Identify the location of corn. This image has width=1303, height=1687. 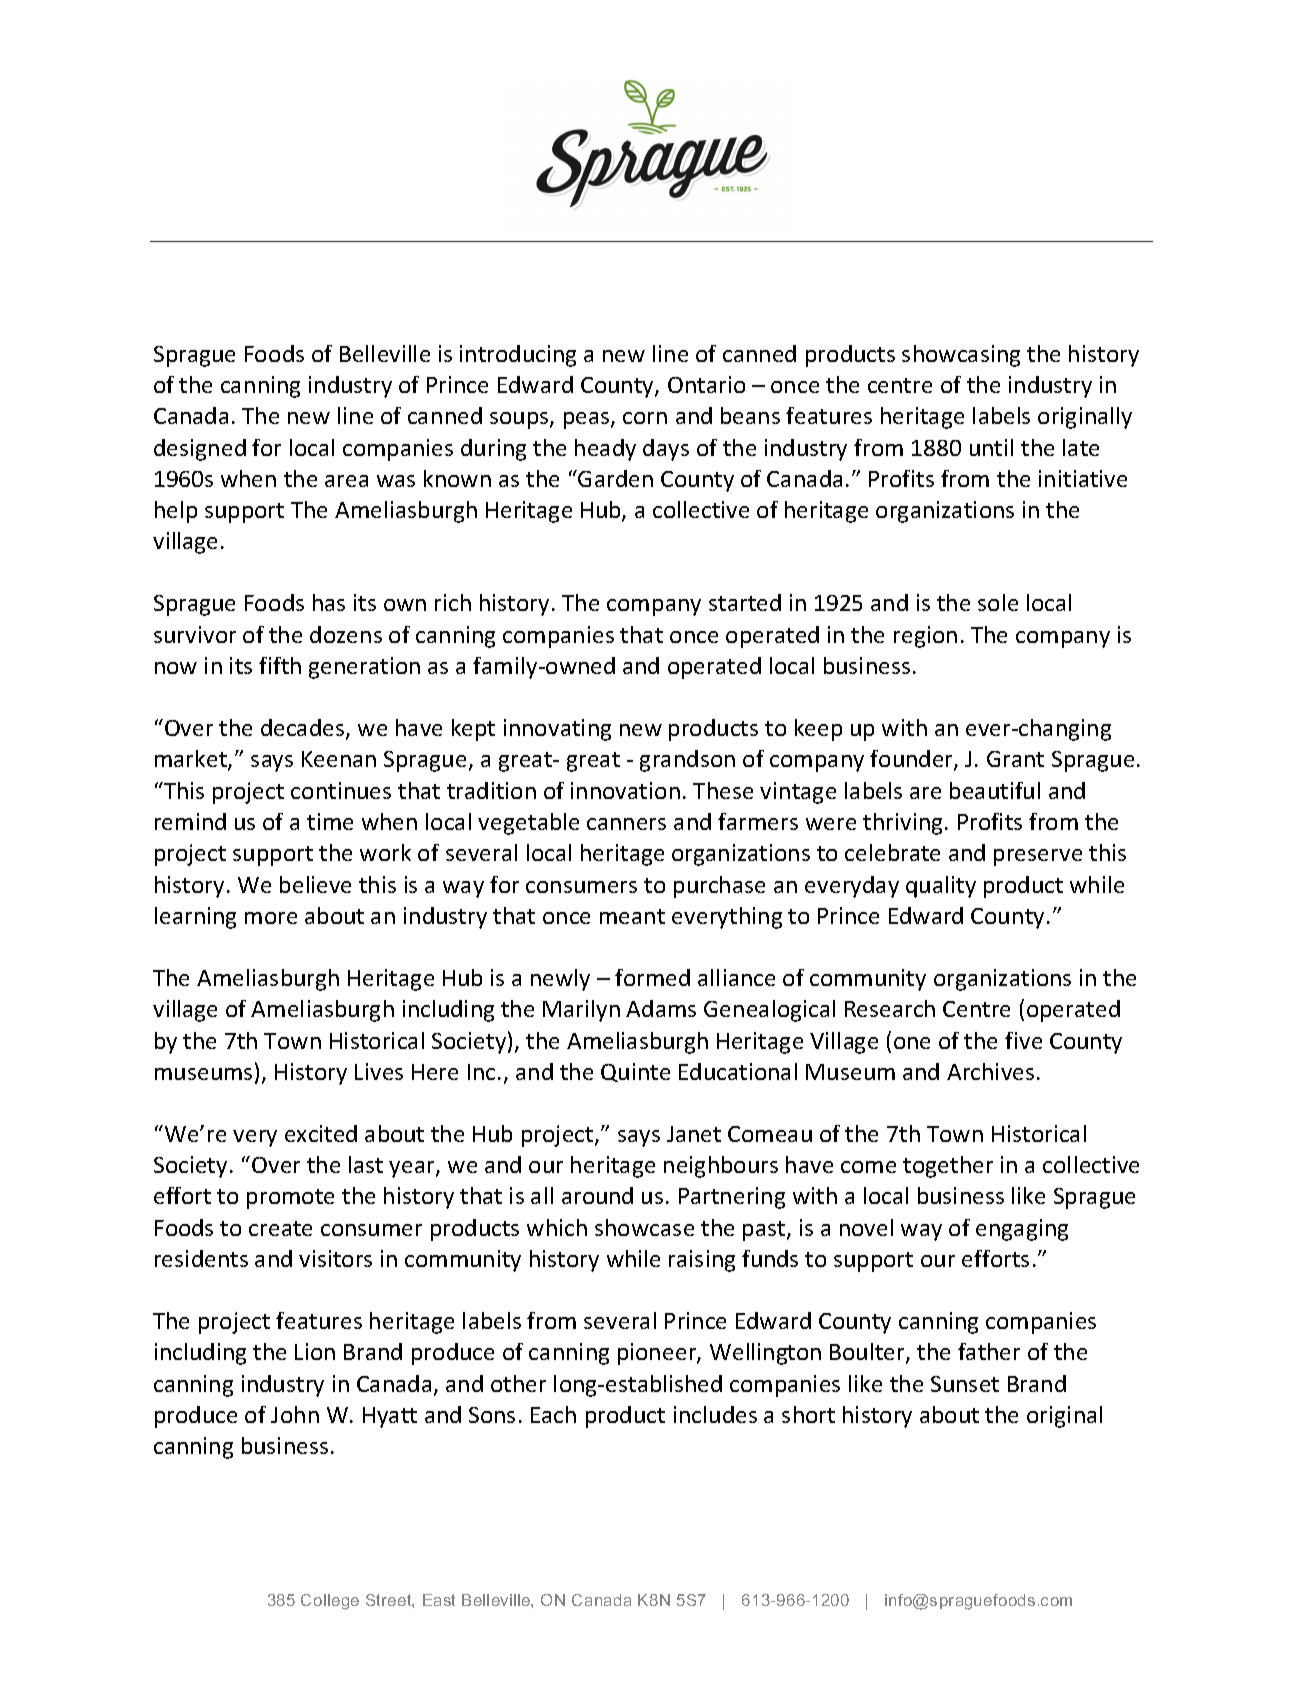
(645, 418).
